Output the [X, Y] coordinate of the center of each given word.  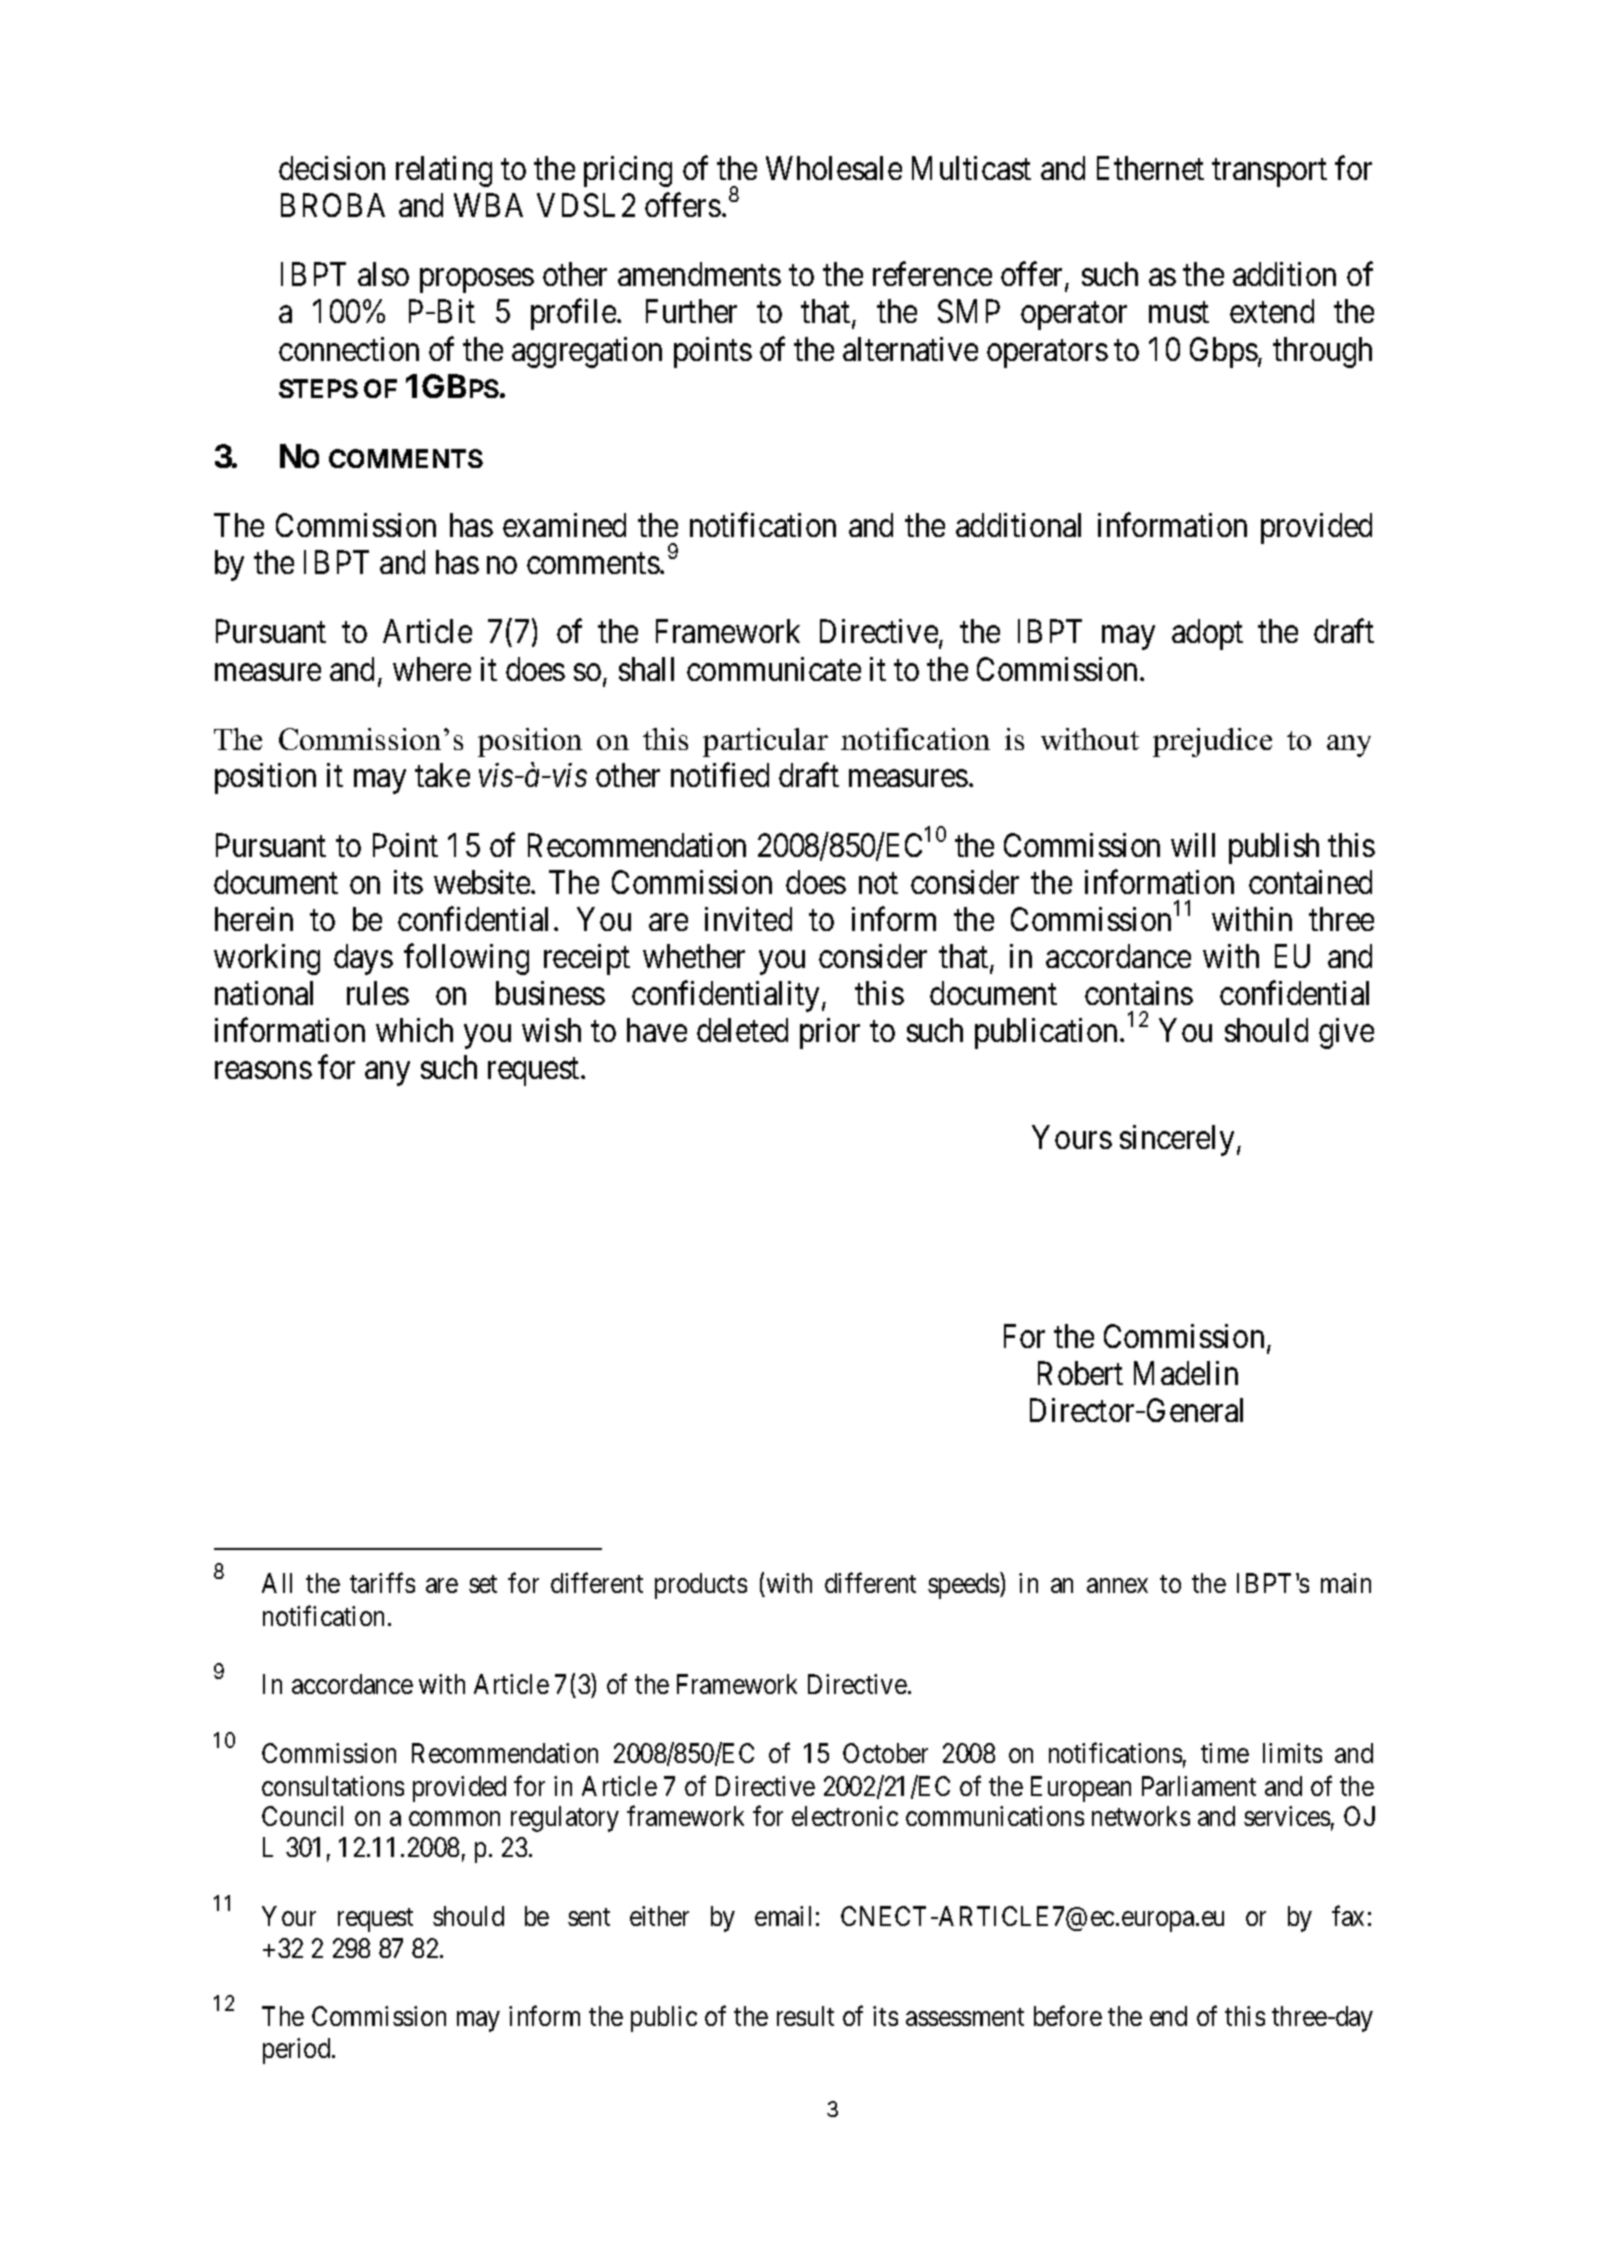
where [432, 669]
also [383, 274]
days [363, 959]
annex [1117, 1586]
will [1193, 845]
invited [748, 919]
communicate [774, 669]
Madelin [1186, 1373]
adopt [1207, 634]
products [701, 1586]
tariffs [382, 1583]
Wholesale [834, 168]
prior [830, 1033]
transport [1269, 173]
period [298, 2051]
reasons [263, 1071]
